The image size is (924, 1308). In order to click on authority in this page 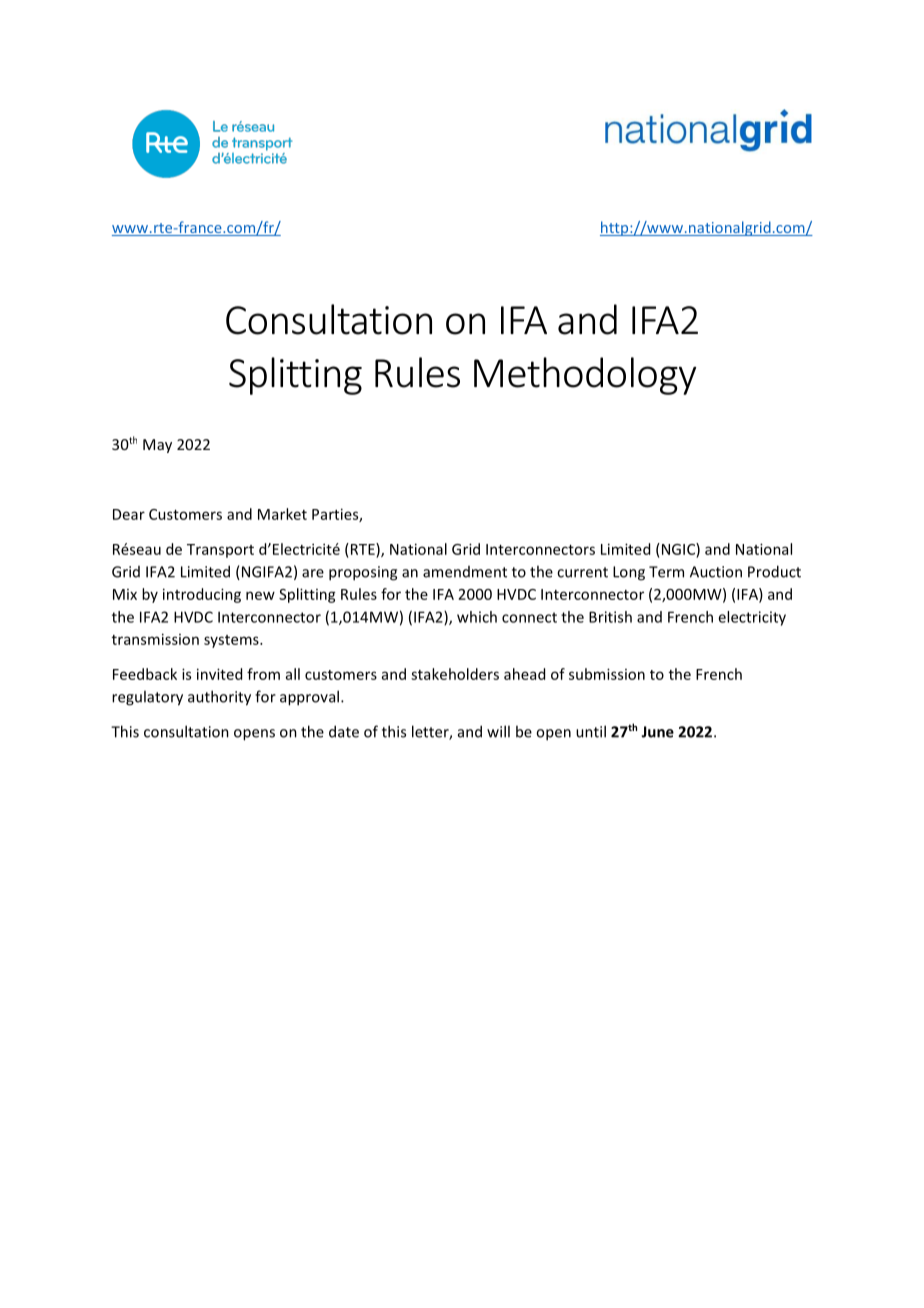, I will do `click(219, 698)`.
